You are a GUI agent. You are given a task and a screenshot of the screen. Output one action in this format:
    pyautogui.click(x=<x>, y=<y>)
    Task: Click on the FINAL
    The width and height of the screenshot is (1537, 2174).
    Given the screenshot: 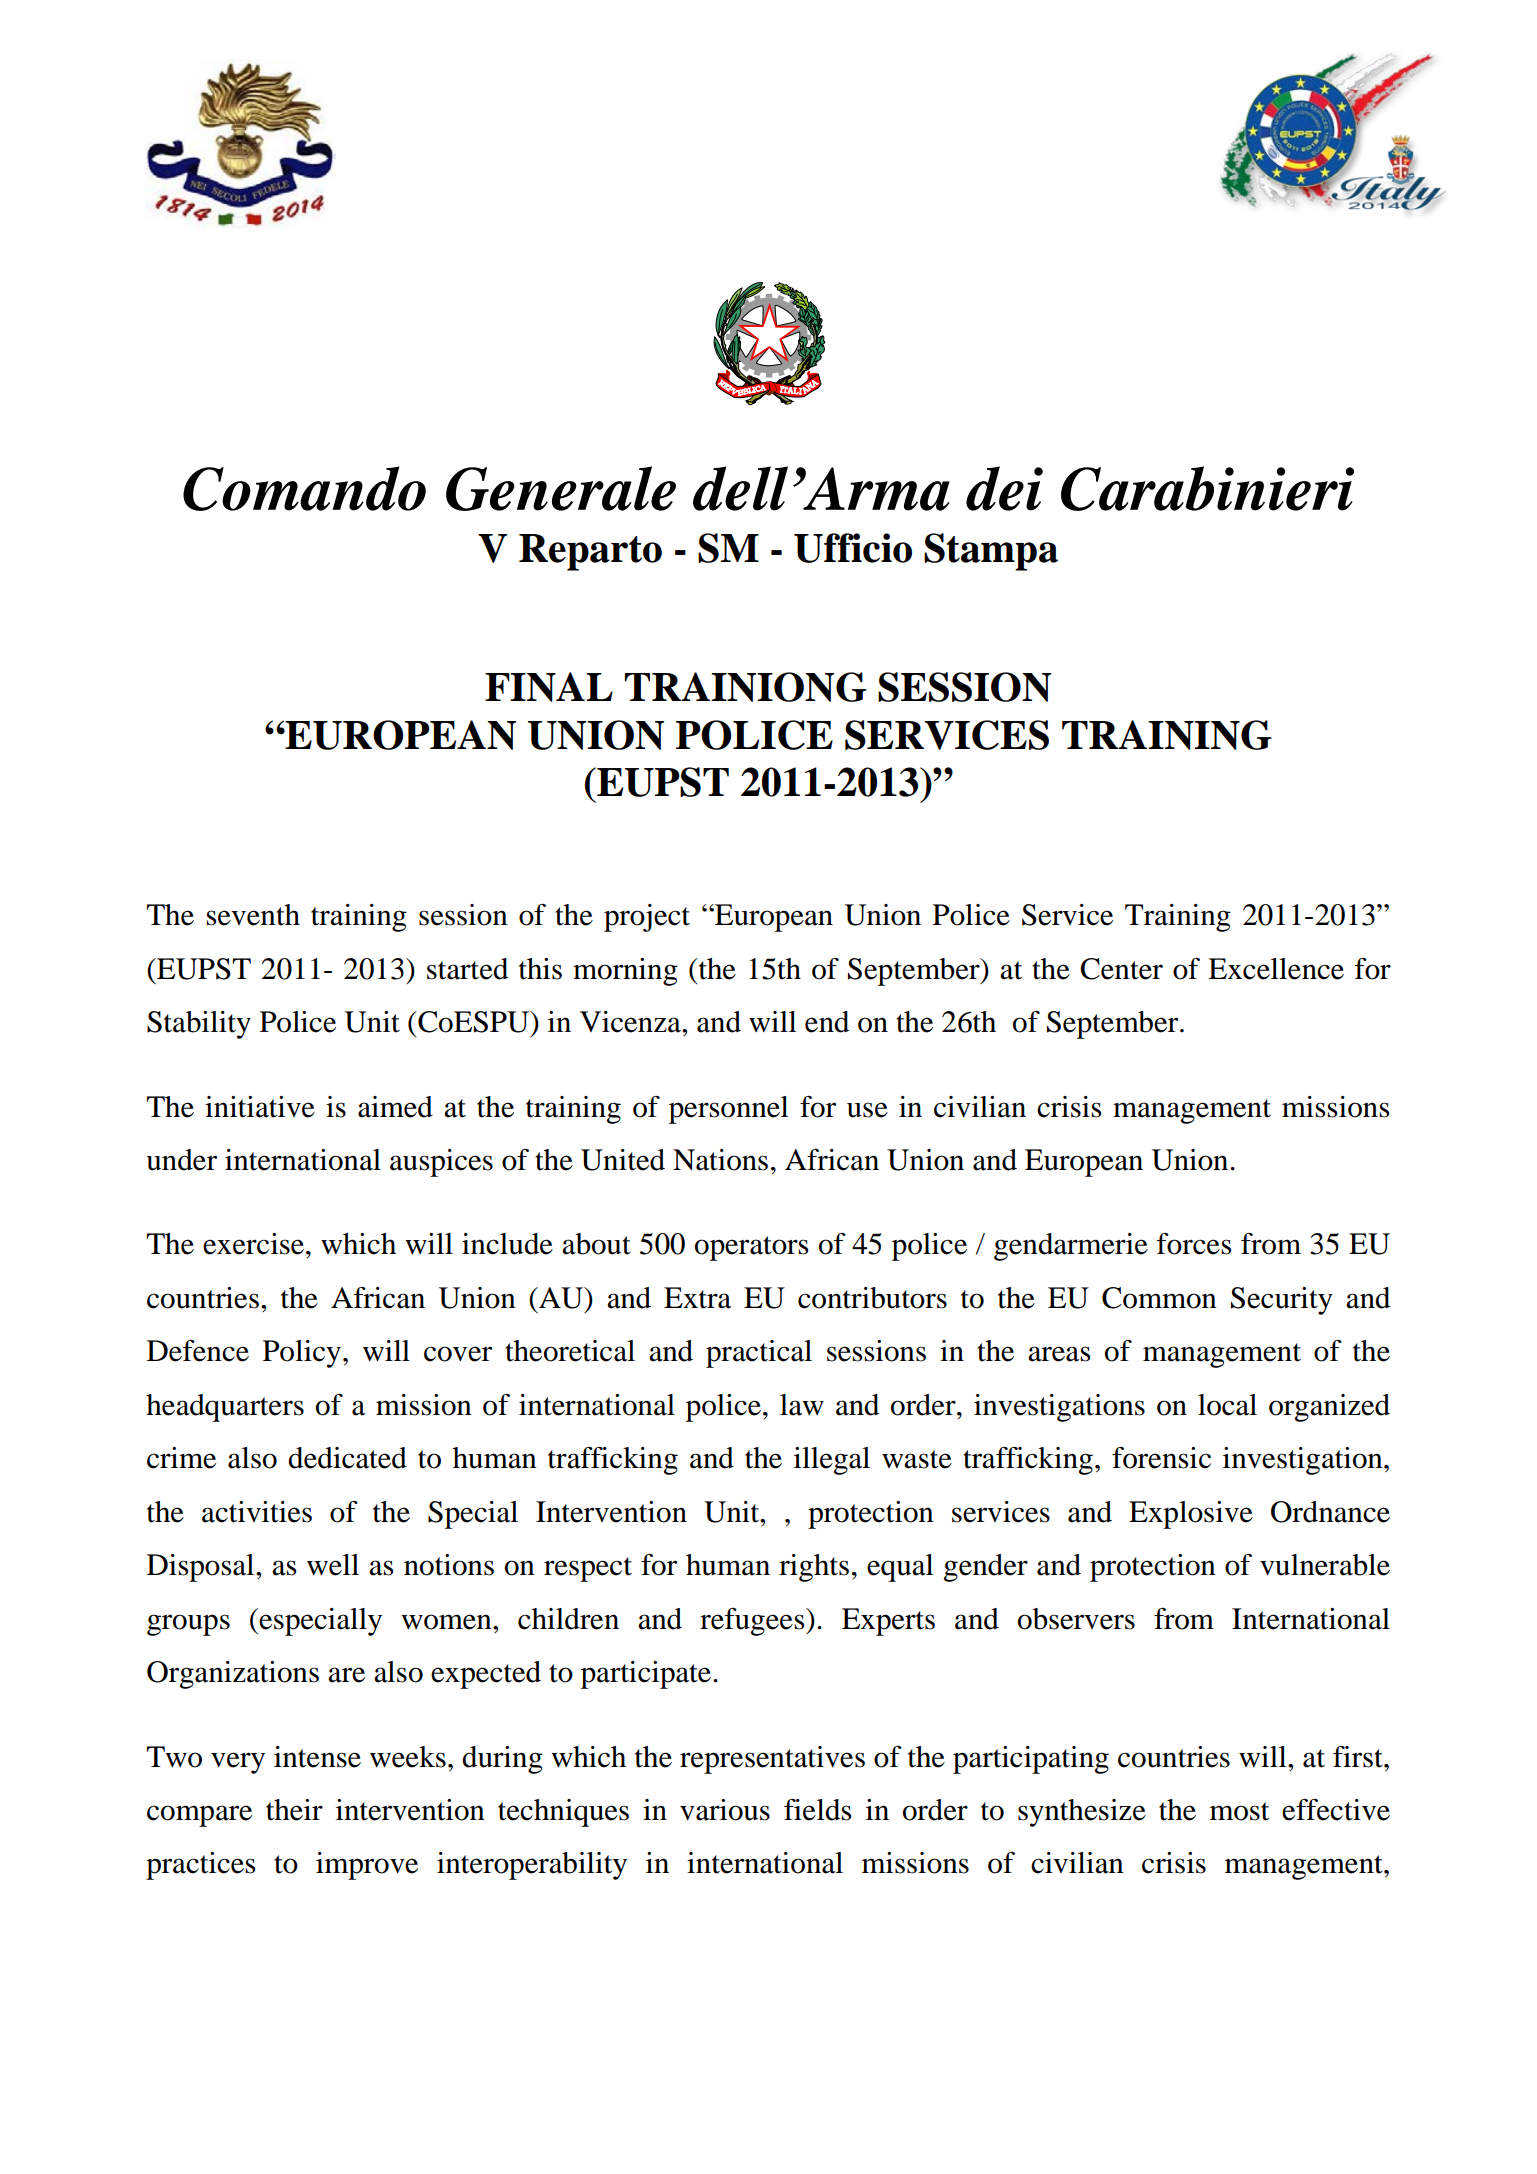 What is the action you would take?
    pyautogui.click(x=549, y=687)
